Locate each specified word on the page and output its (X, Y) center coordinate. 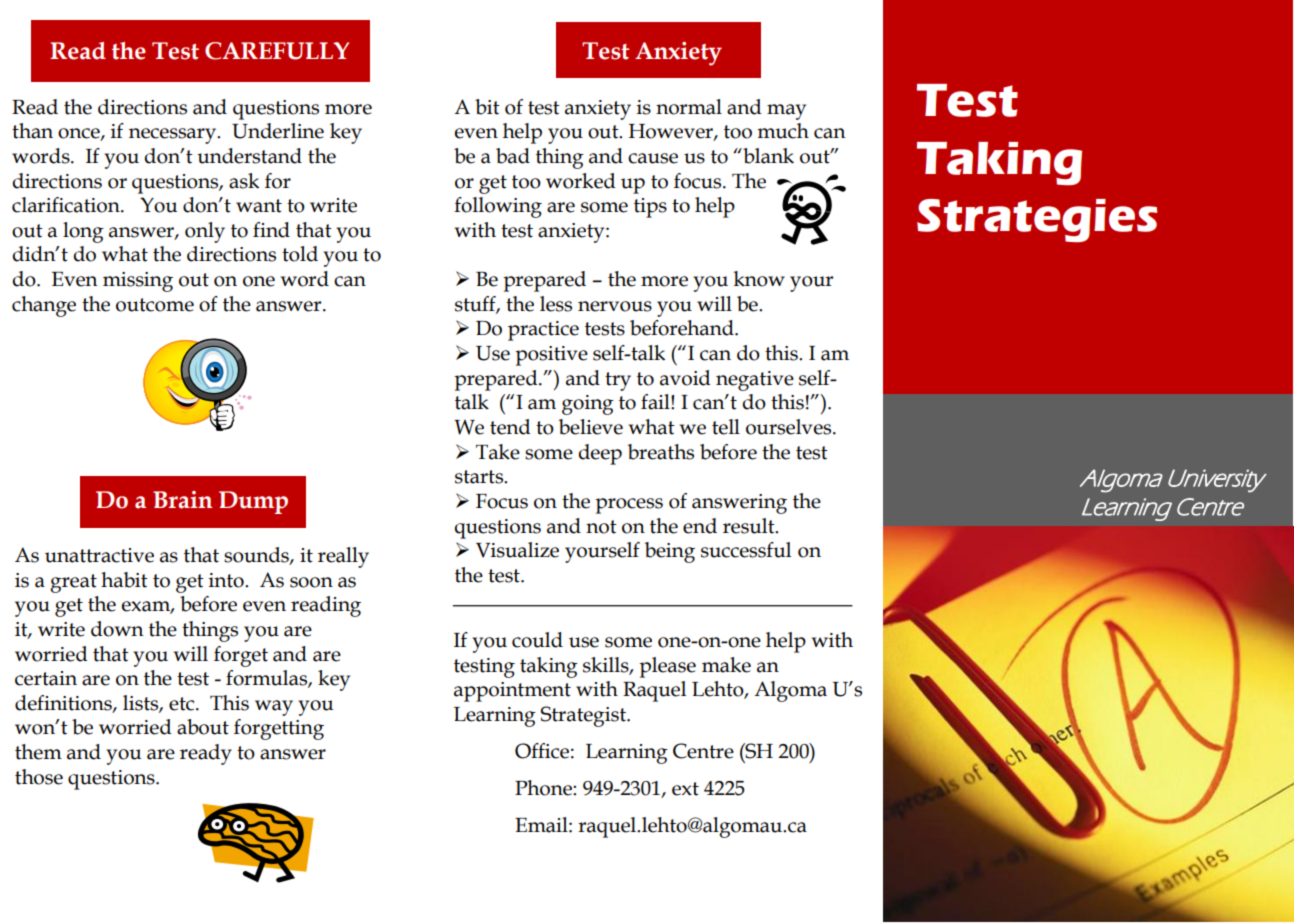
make (726, 665)
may (786, 112)
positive (551, 356)
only (205, 232)
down (117, 629)
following (498, 207)
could (537, 640)
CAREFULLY (277, 51)
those (39, 777)
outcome (155, 305)
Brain (182, 500)
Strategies (1037, 220)
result (750, 526)
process (629, 506)
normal (689, 107)
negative (755, 381)
